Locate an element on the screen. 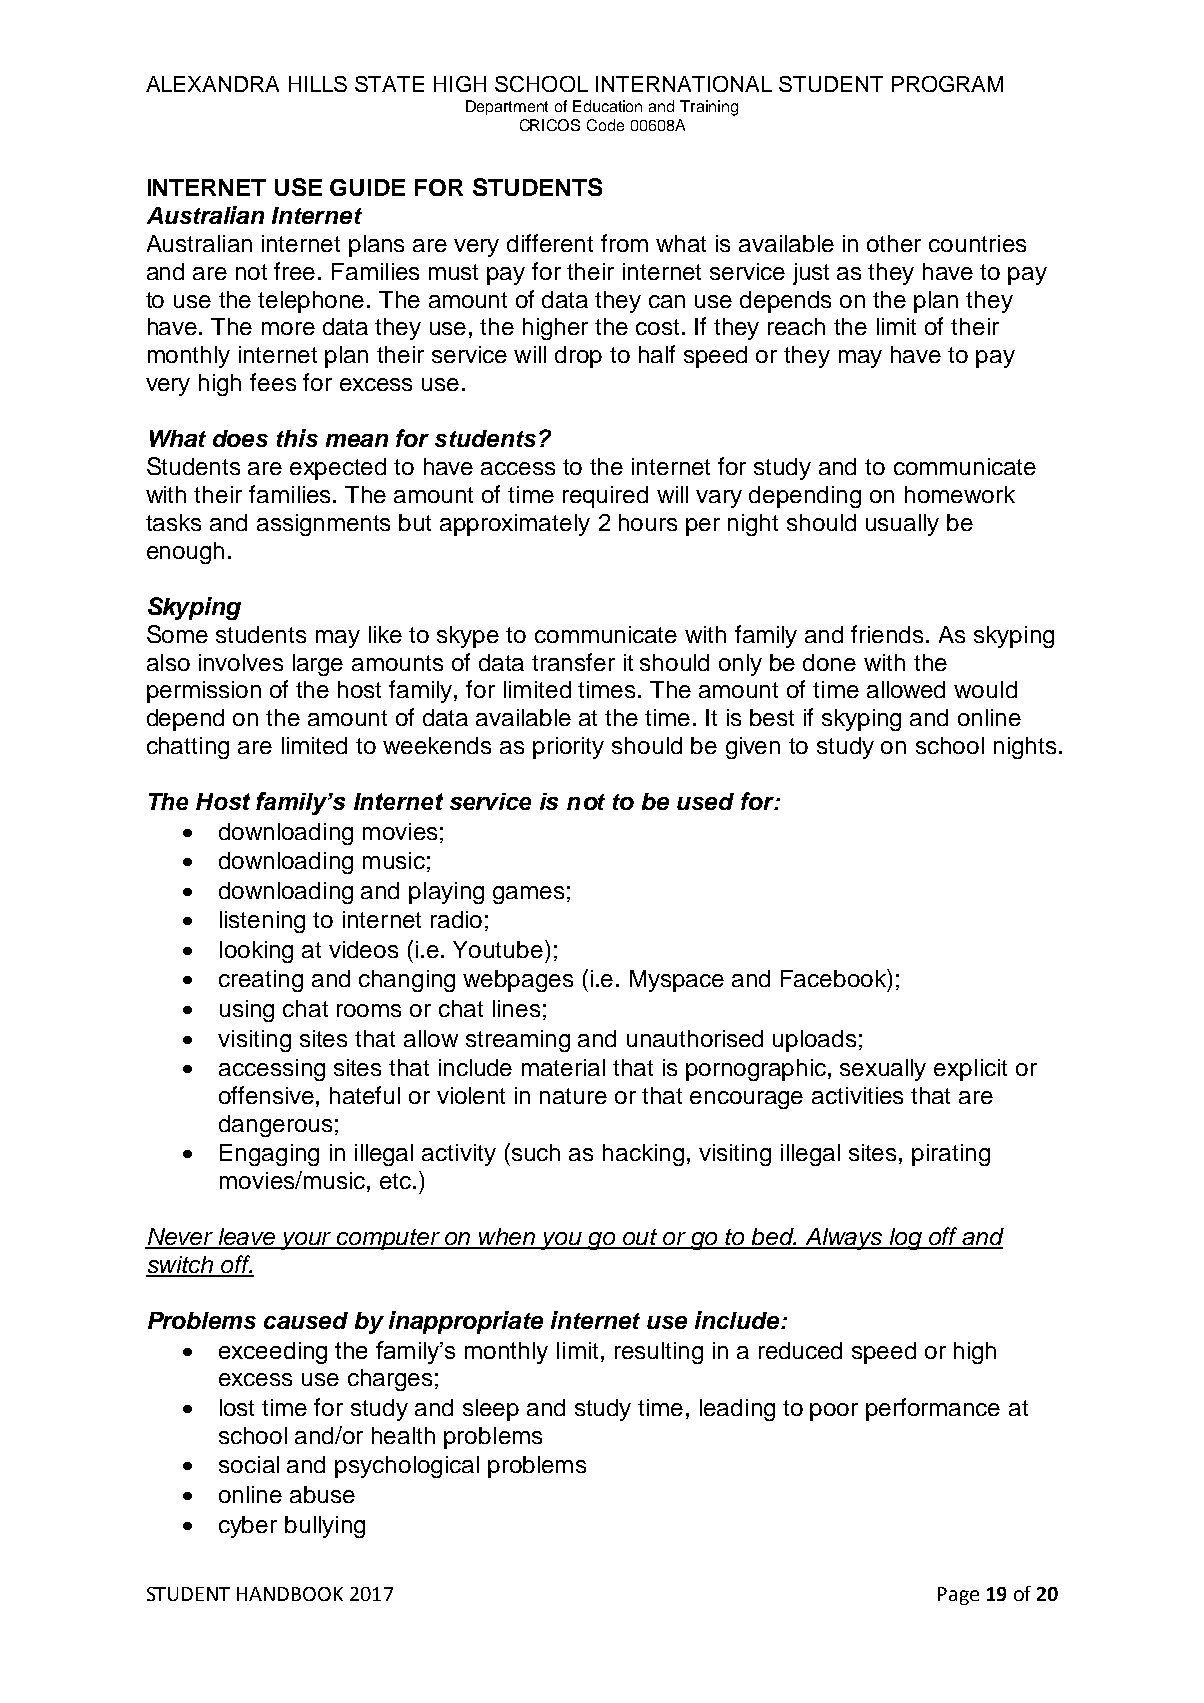 The width and height of the screenshot is (1204, 1703). cyber is located at coordinates (248, 1527).
